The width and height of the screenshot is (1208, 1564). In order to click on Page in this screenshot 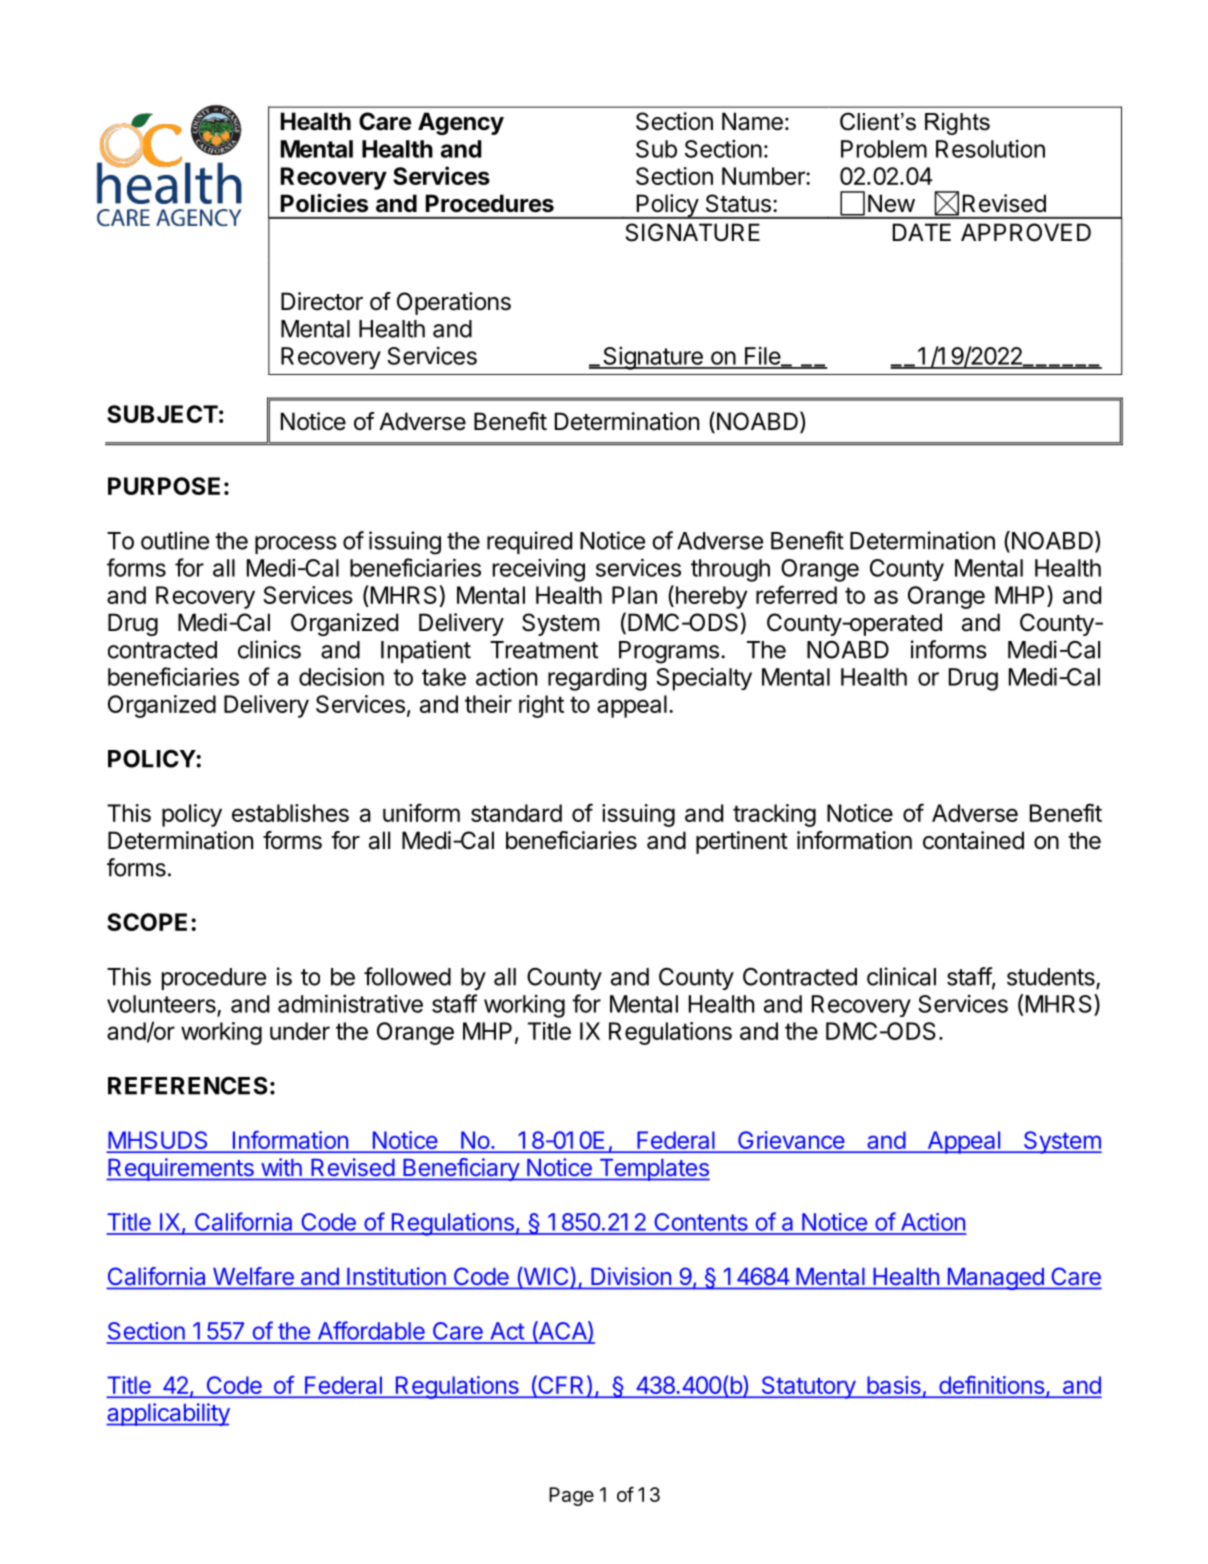, I will do `click(571, 1496)`.
